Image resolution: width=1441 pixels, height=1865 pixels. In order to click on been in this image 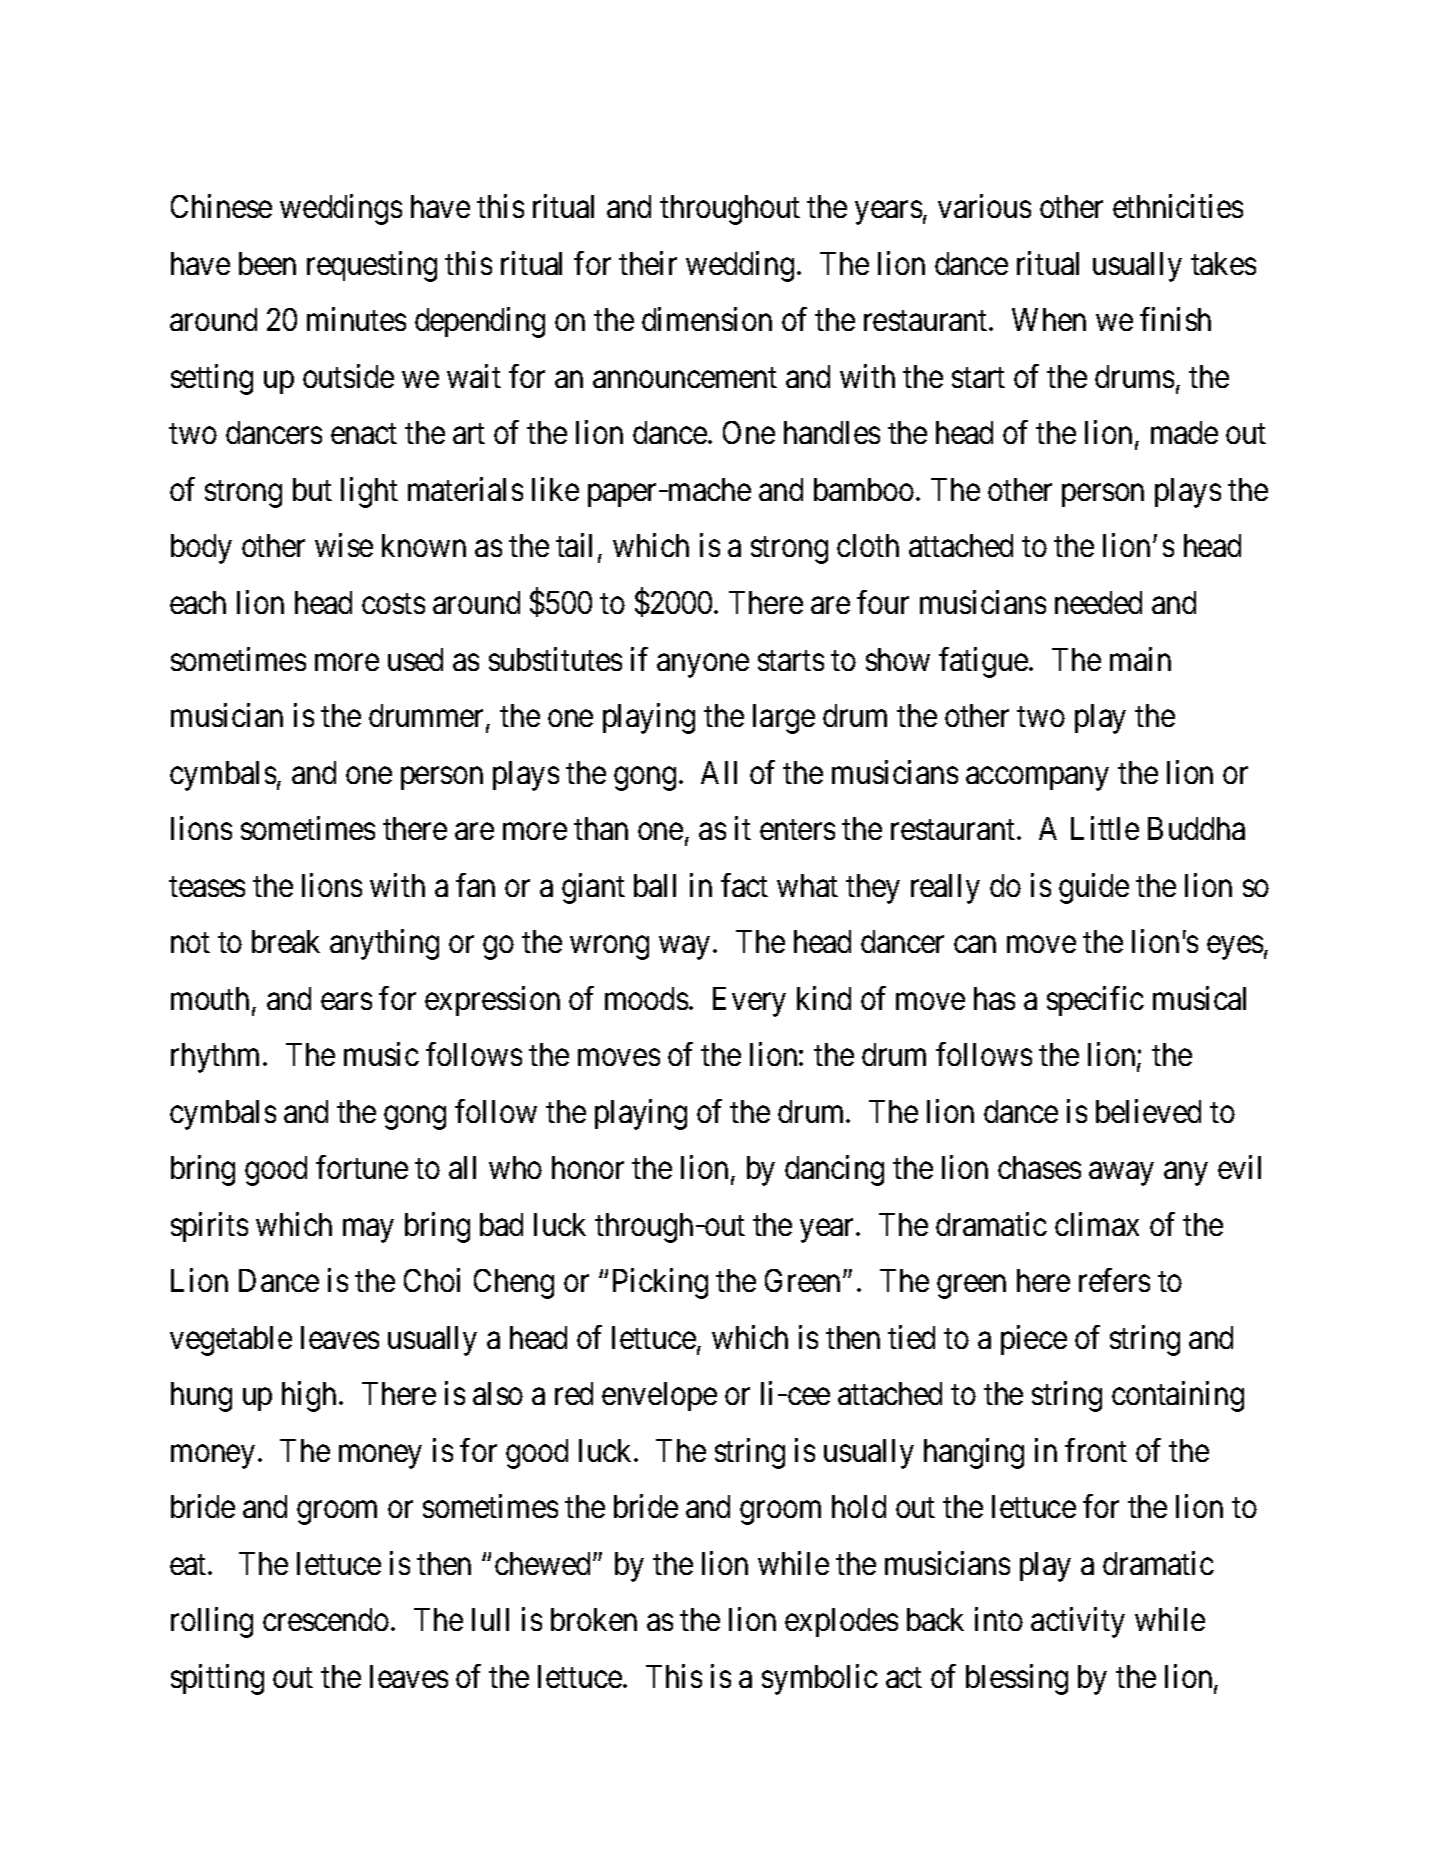, I will do `click(267, 263)`.
